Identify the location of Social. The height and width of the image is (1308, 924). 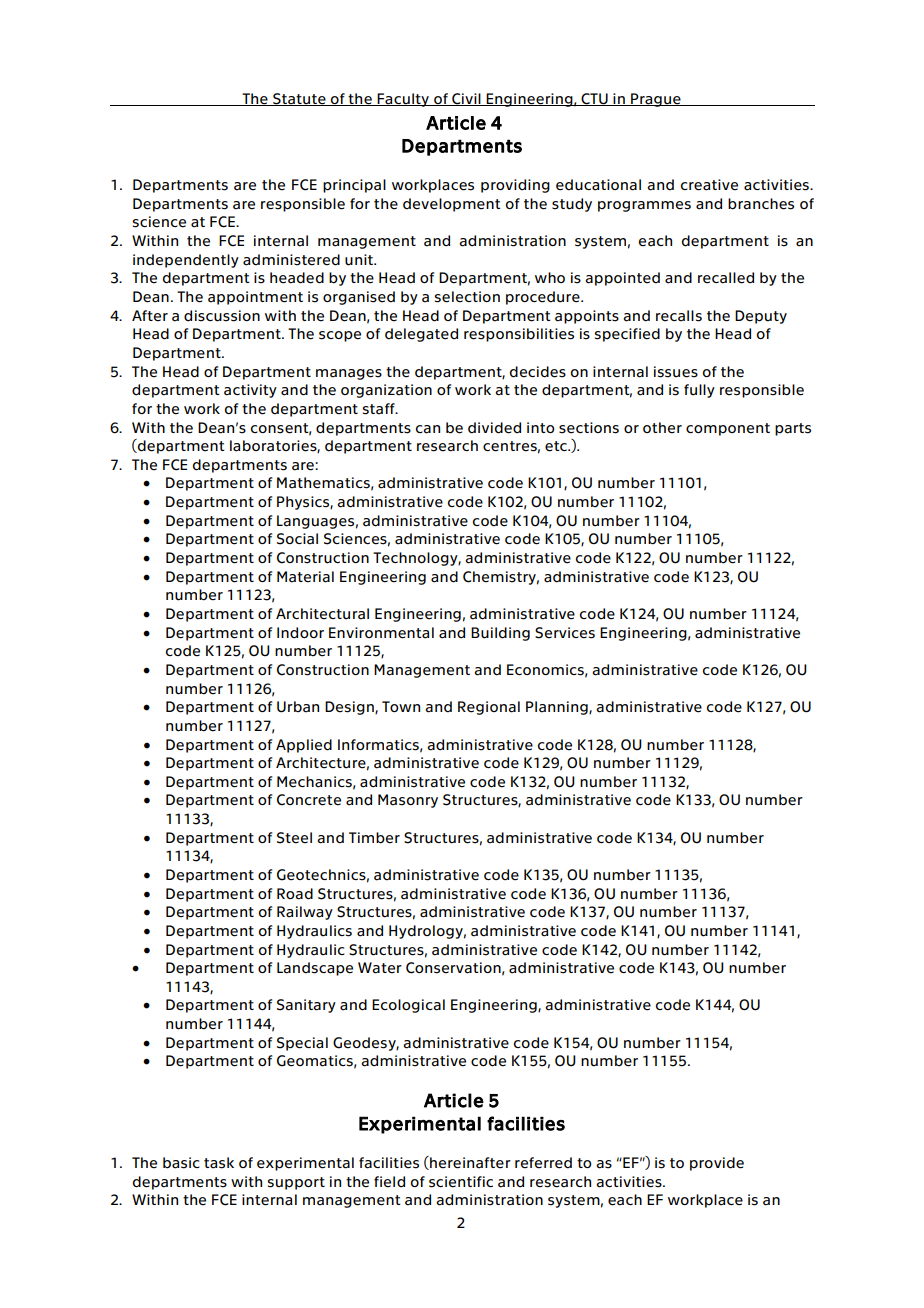
(297, 539).
